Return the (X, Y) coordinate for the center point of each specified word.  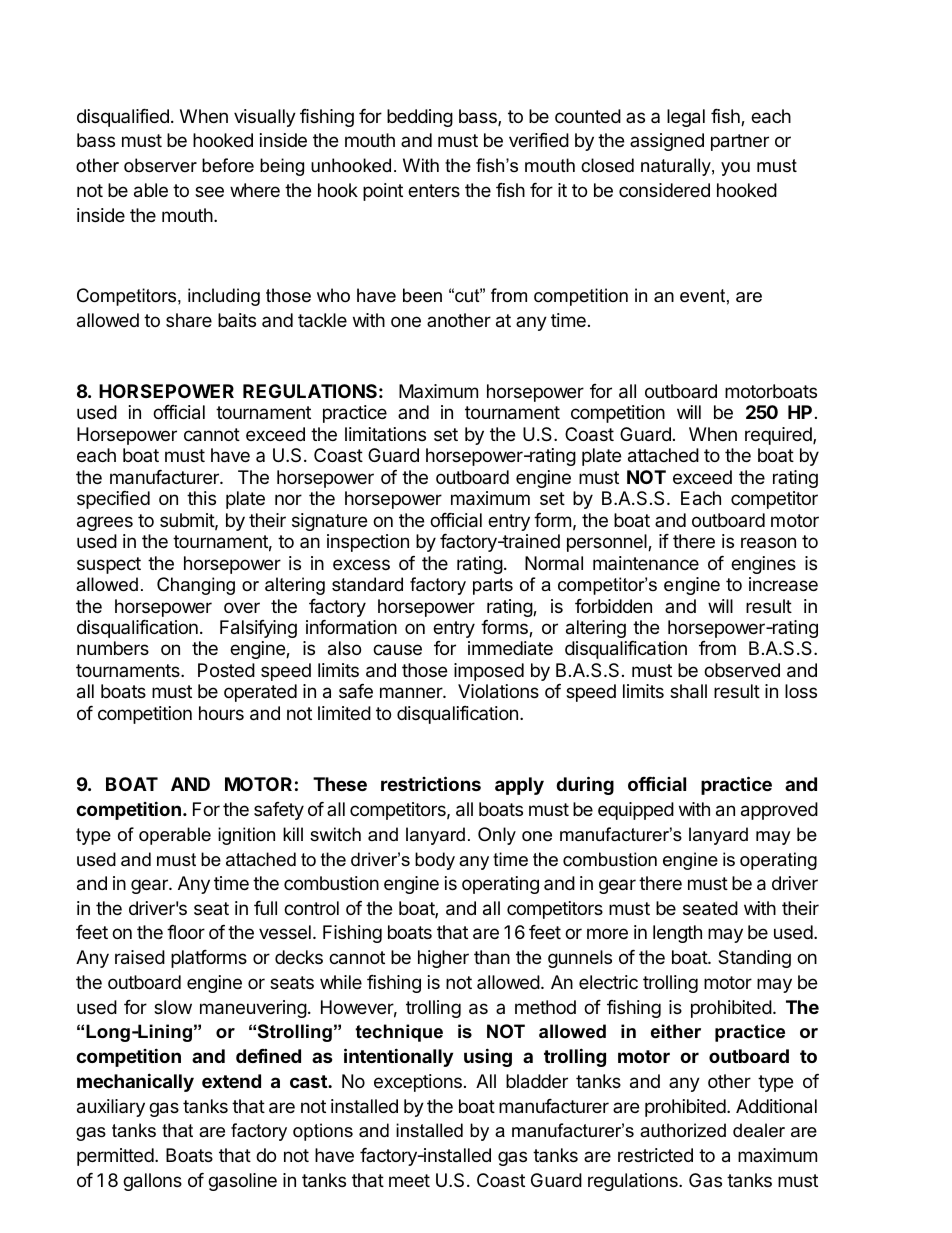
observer (160, 165)
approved (779, 811)
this (201, 498)
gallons (152, 1182)
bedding (420, 118)
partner (740, 142)
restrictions (431, 783)
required (779, 436)
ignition (246, 836)
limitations (385, 434)
